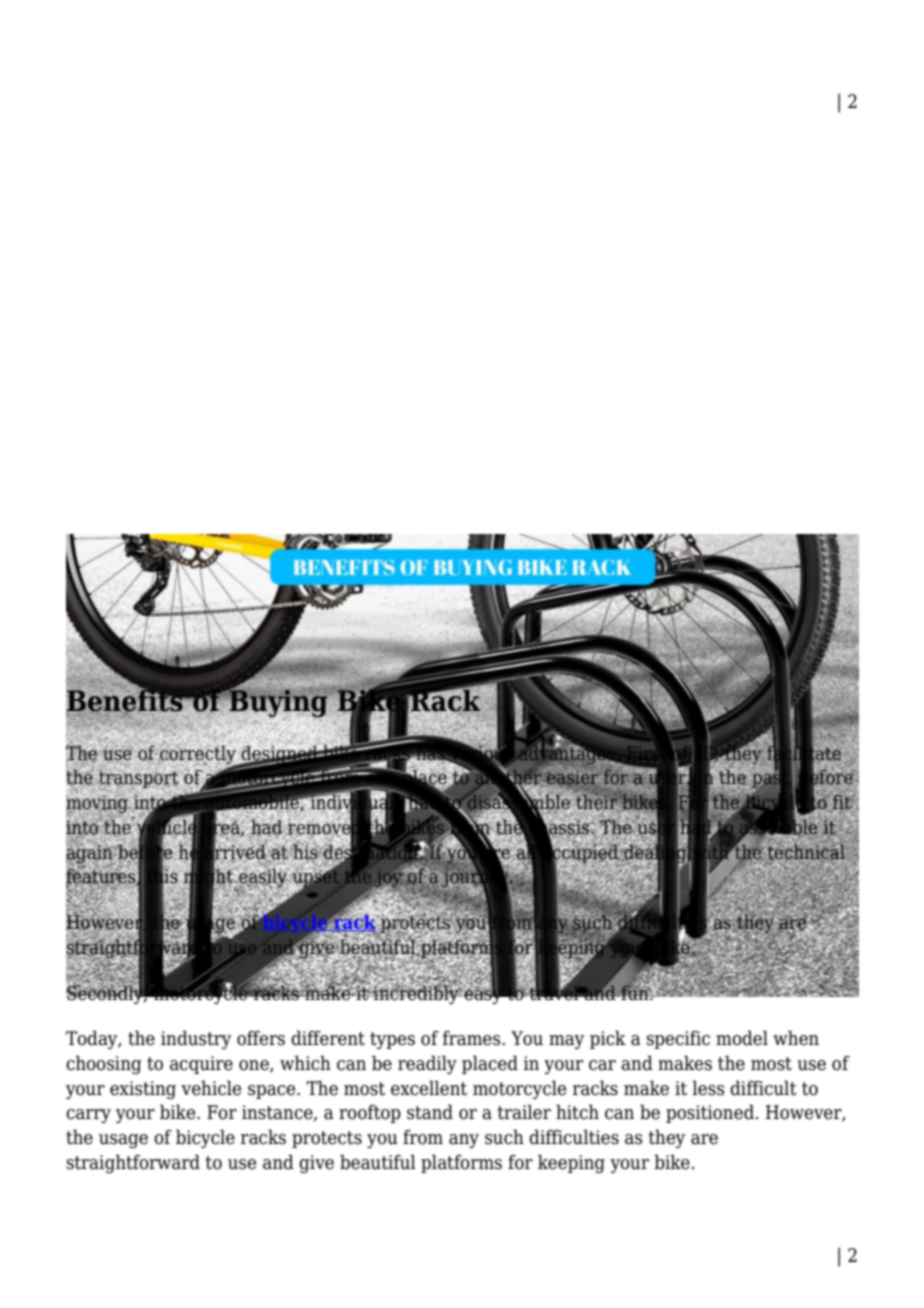 Image resolution: width=924 pixels, height=1308 pixels. Describe the element at coordinates (198, 755) in the screenshot. I see `correctly` at that location.
